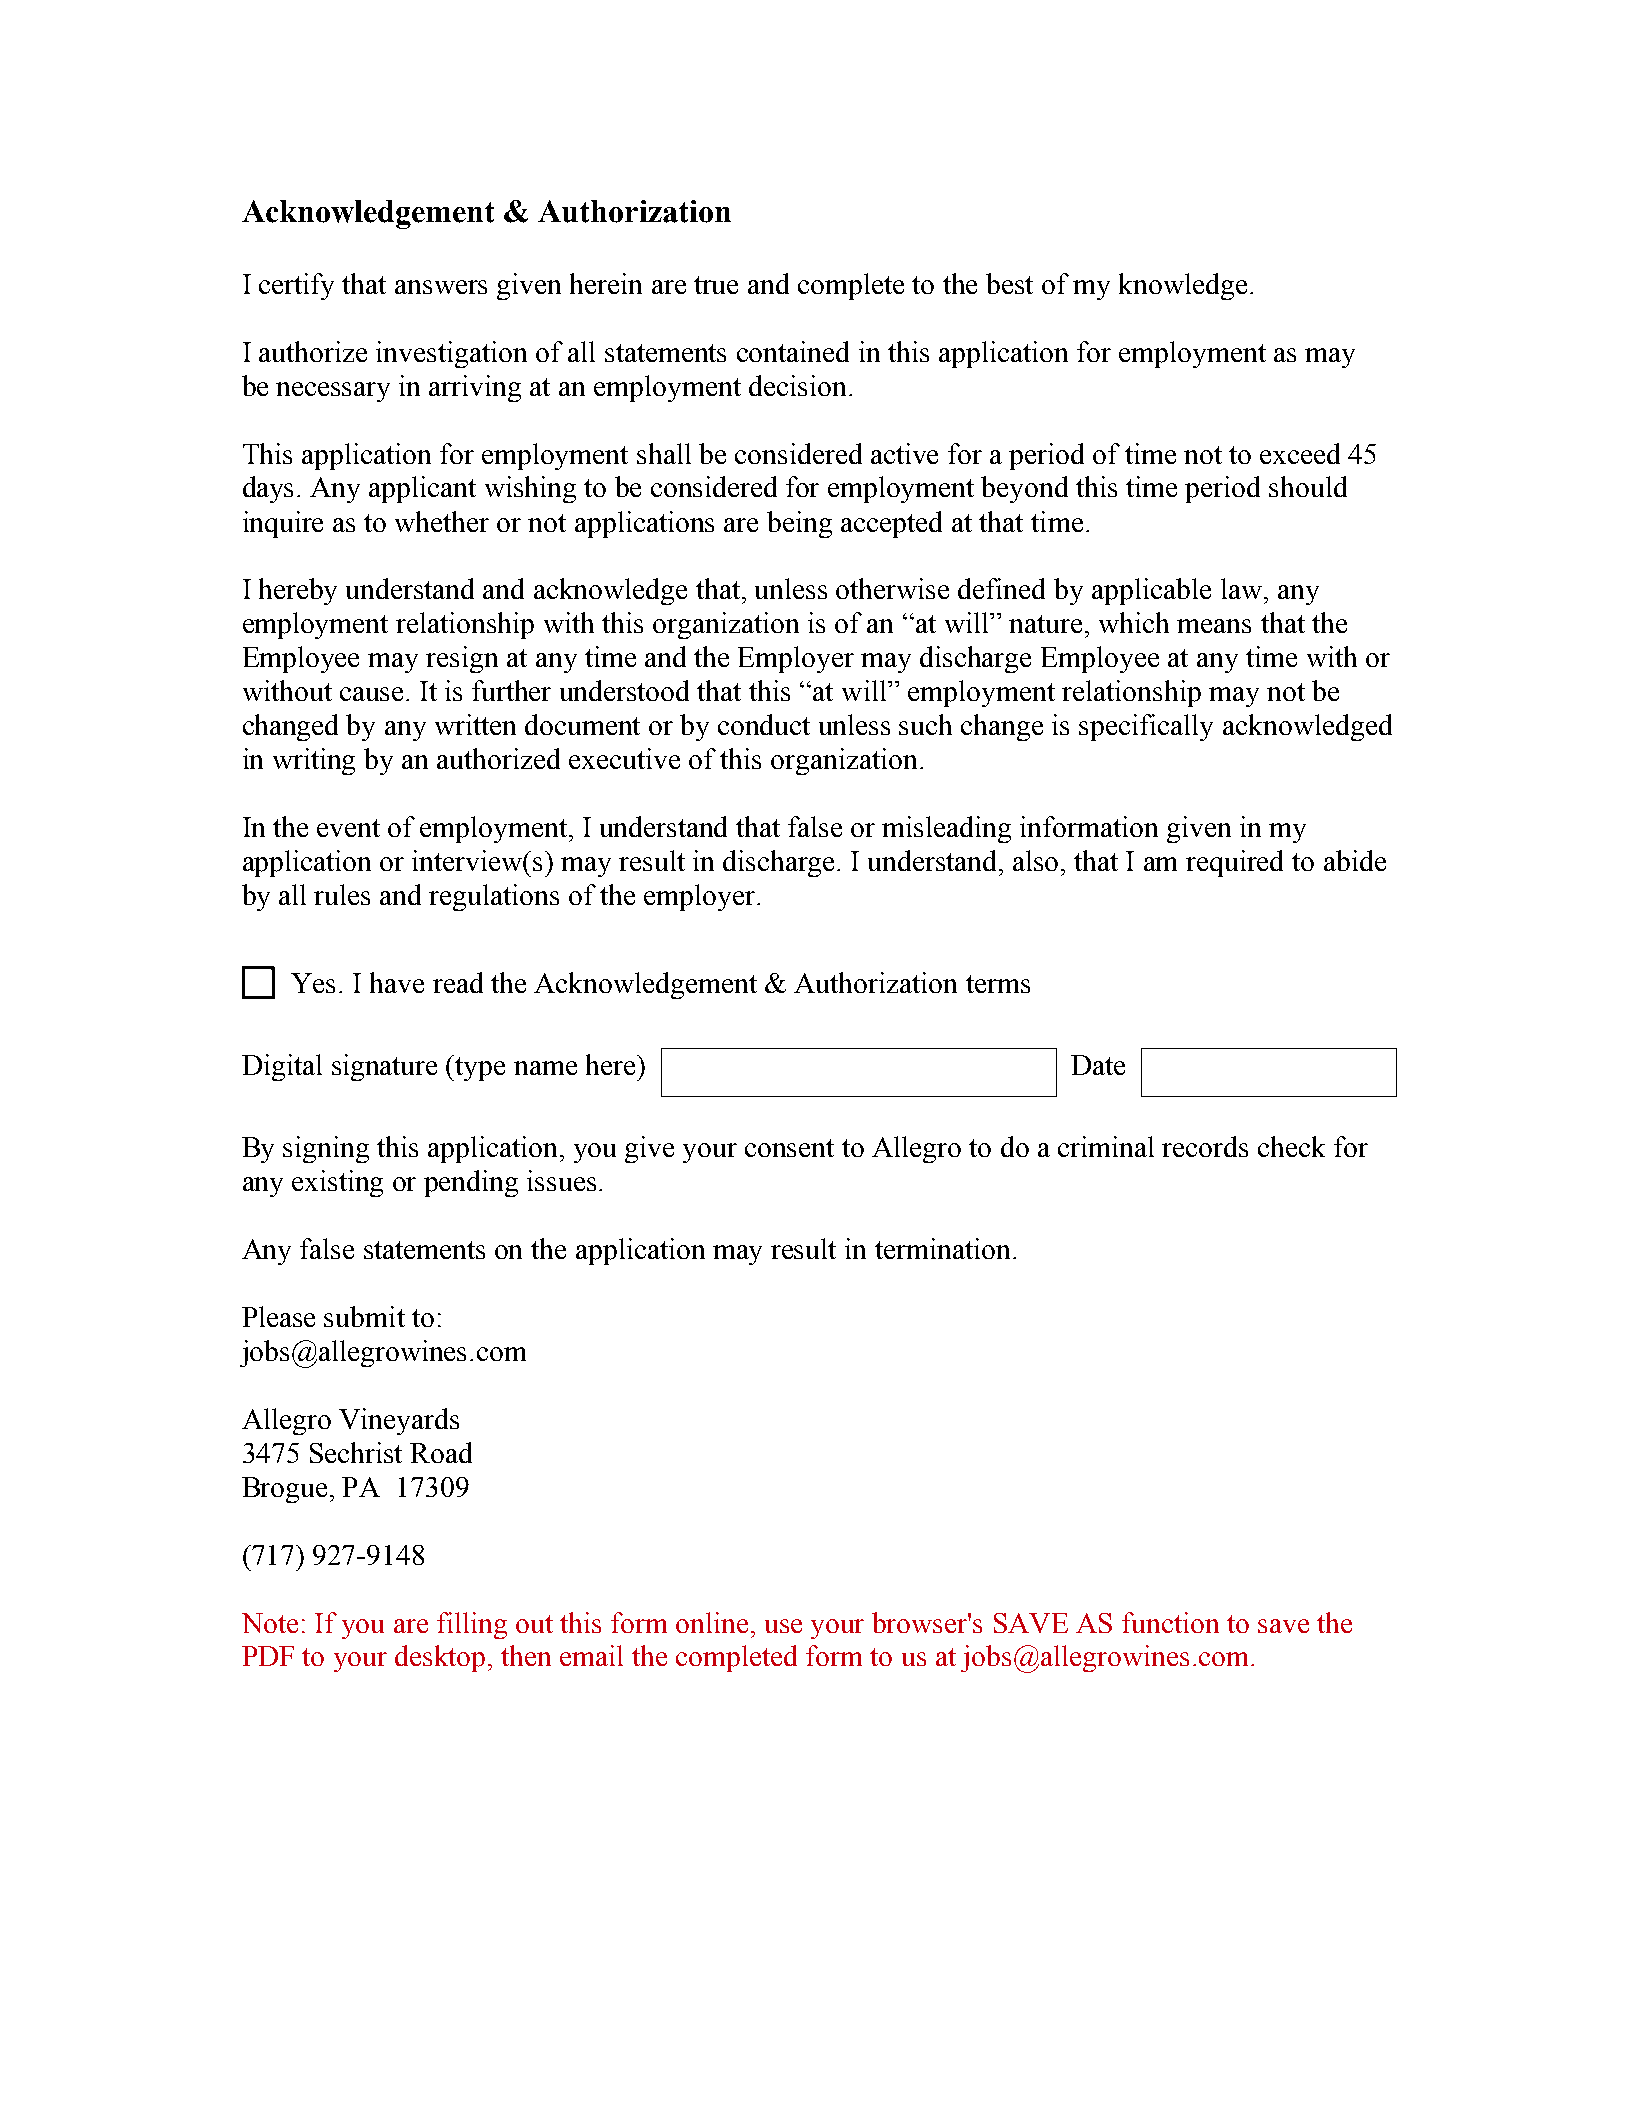  What do you see at coordinates (712, 1622) in the document?
I see `online` at bounding box center [712, 1622].
